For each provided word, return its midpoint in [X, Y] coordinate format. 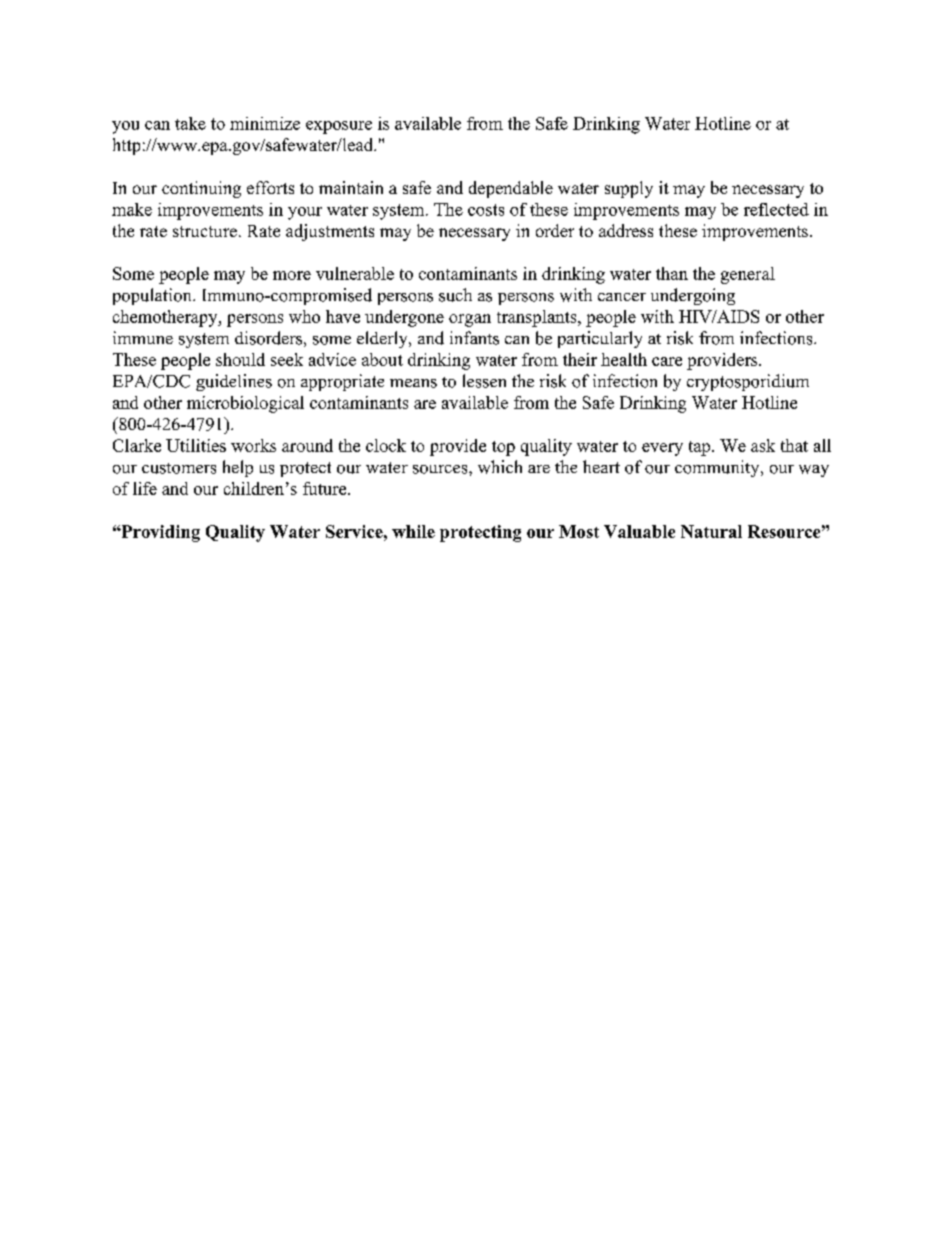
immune [143, 337]
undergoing [693, 296]
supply [629, 189]
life [145, 488]
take [190, 123]
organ [470, 320]
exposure [339, 127]
